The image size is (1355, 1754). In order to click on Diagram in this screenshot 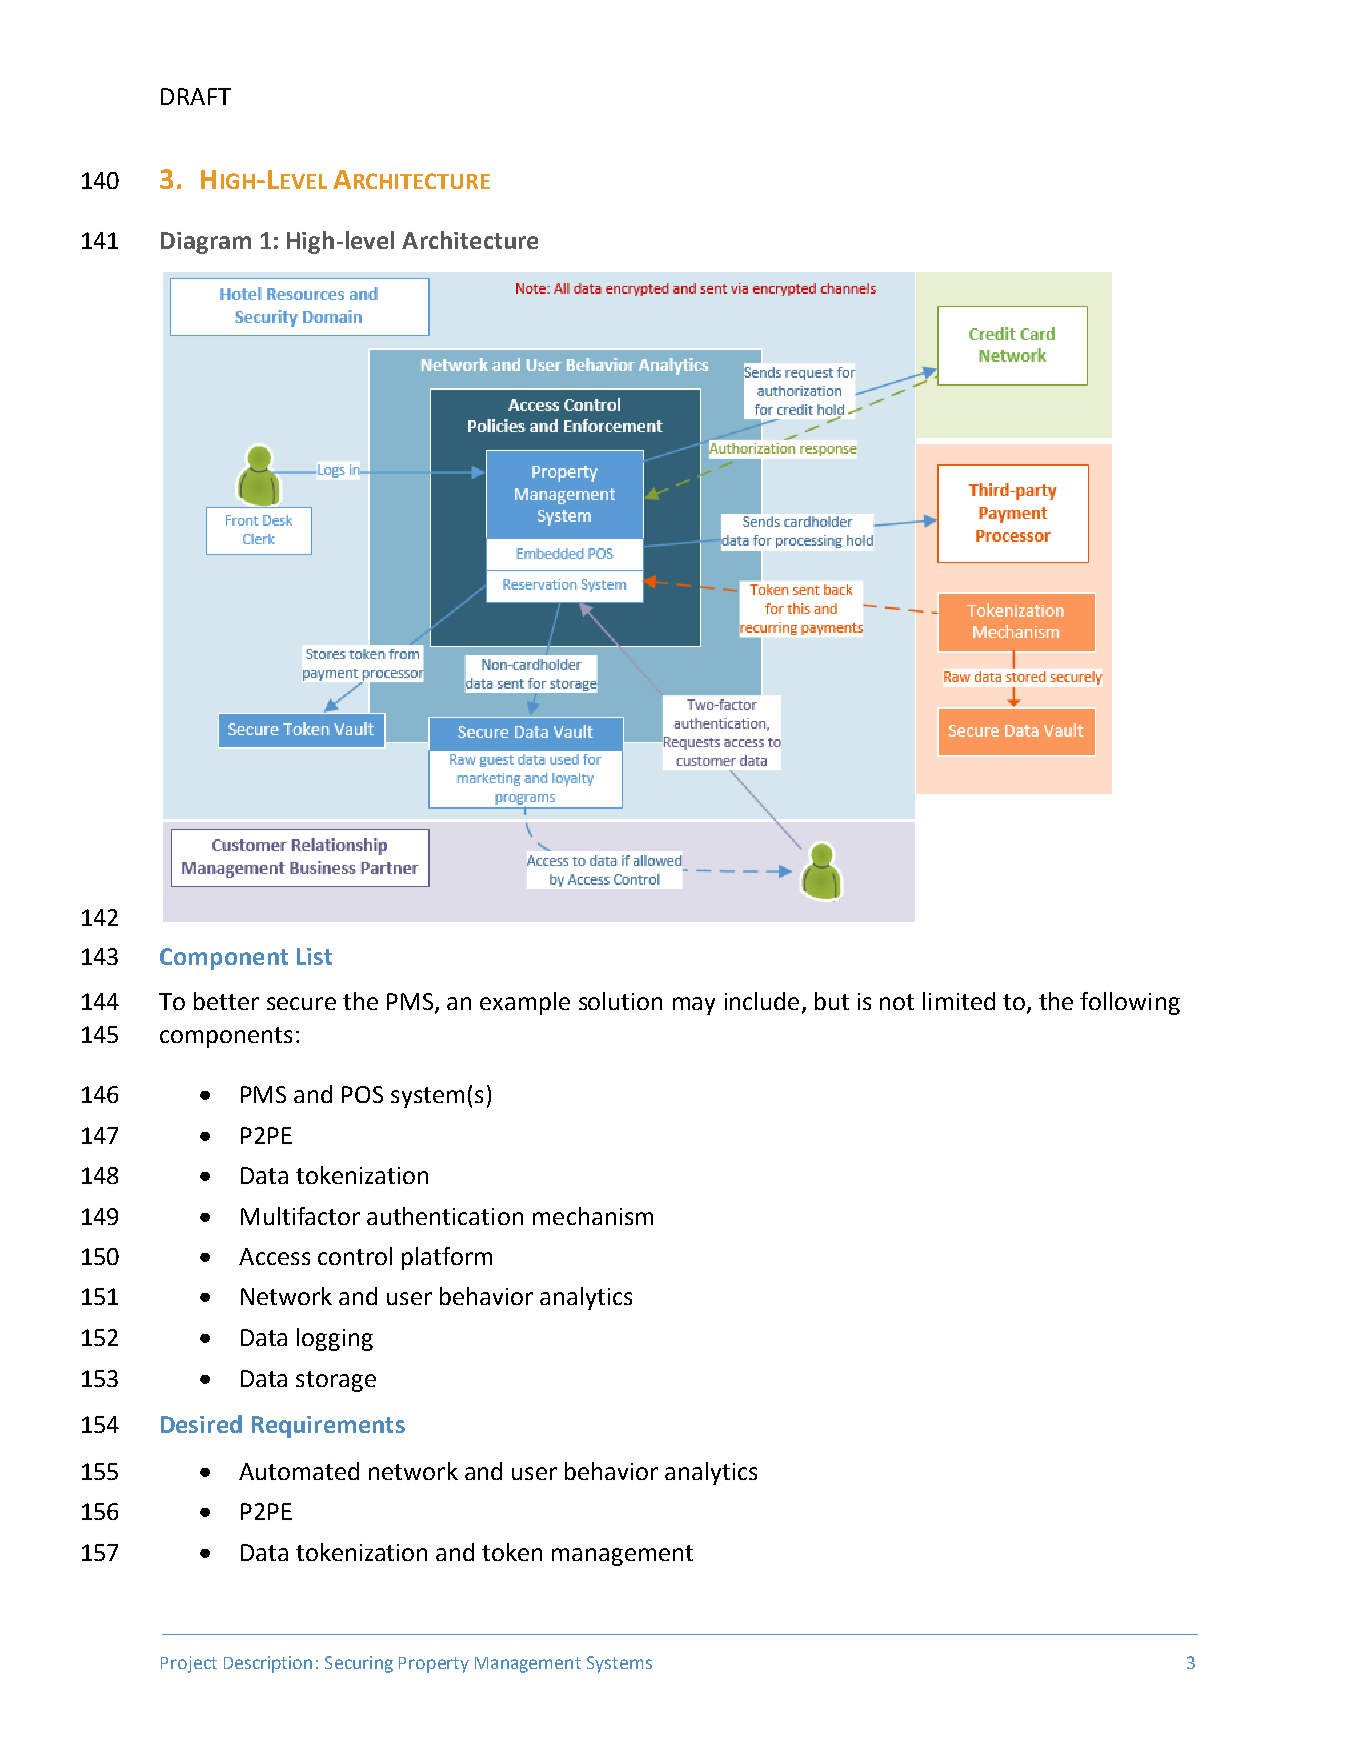, I will do `click(206, 243)`.
